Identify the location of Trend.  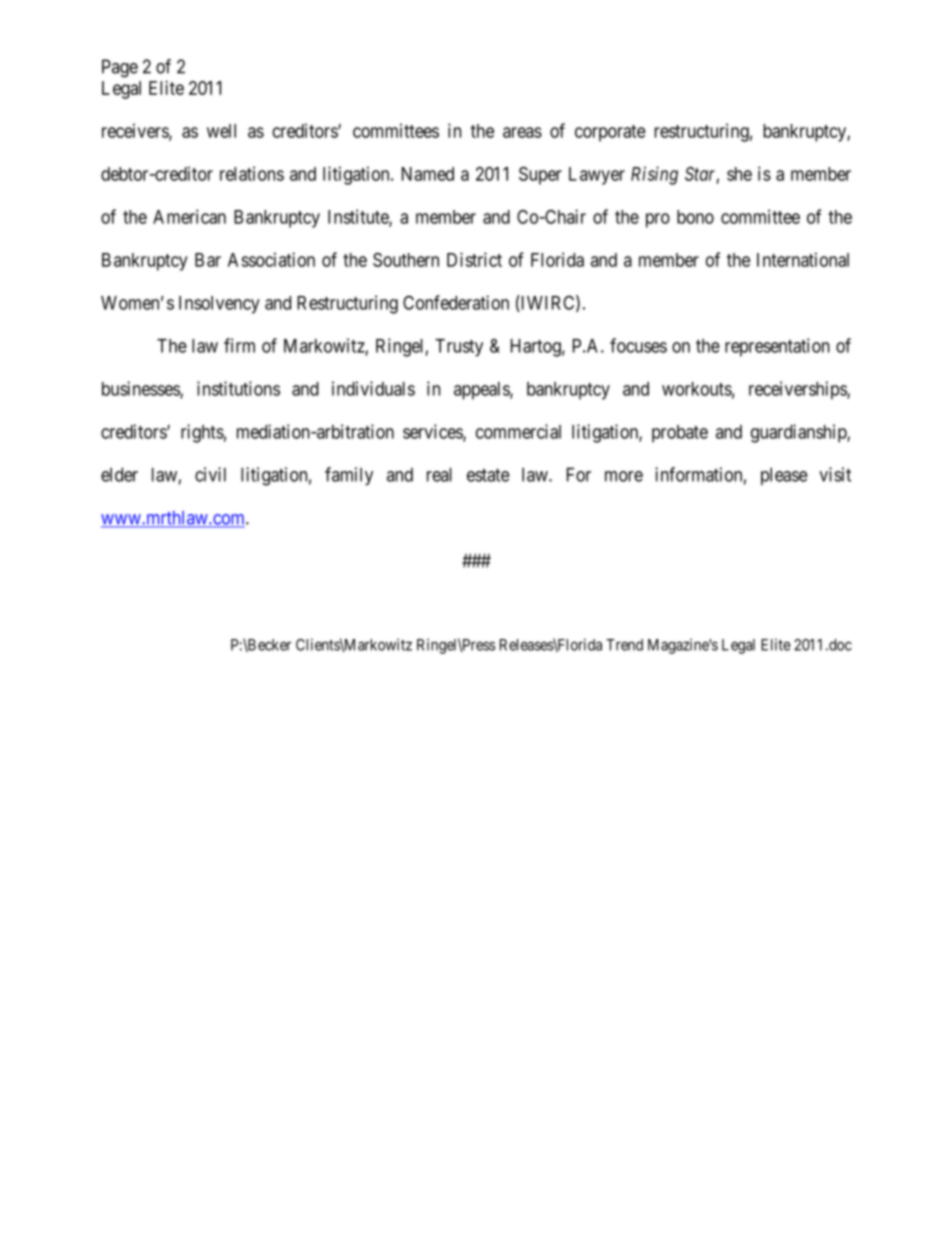
(624, 645).
